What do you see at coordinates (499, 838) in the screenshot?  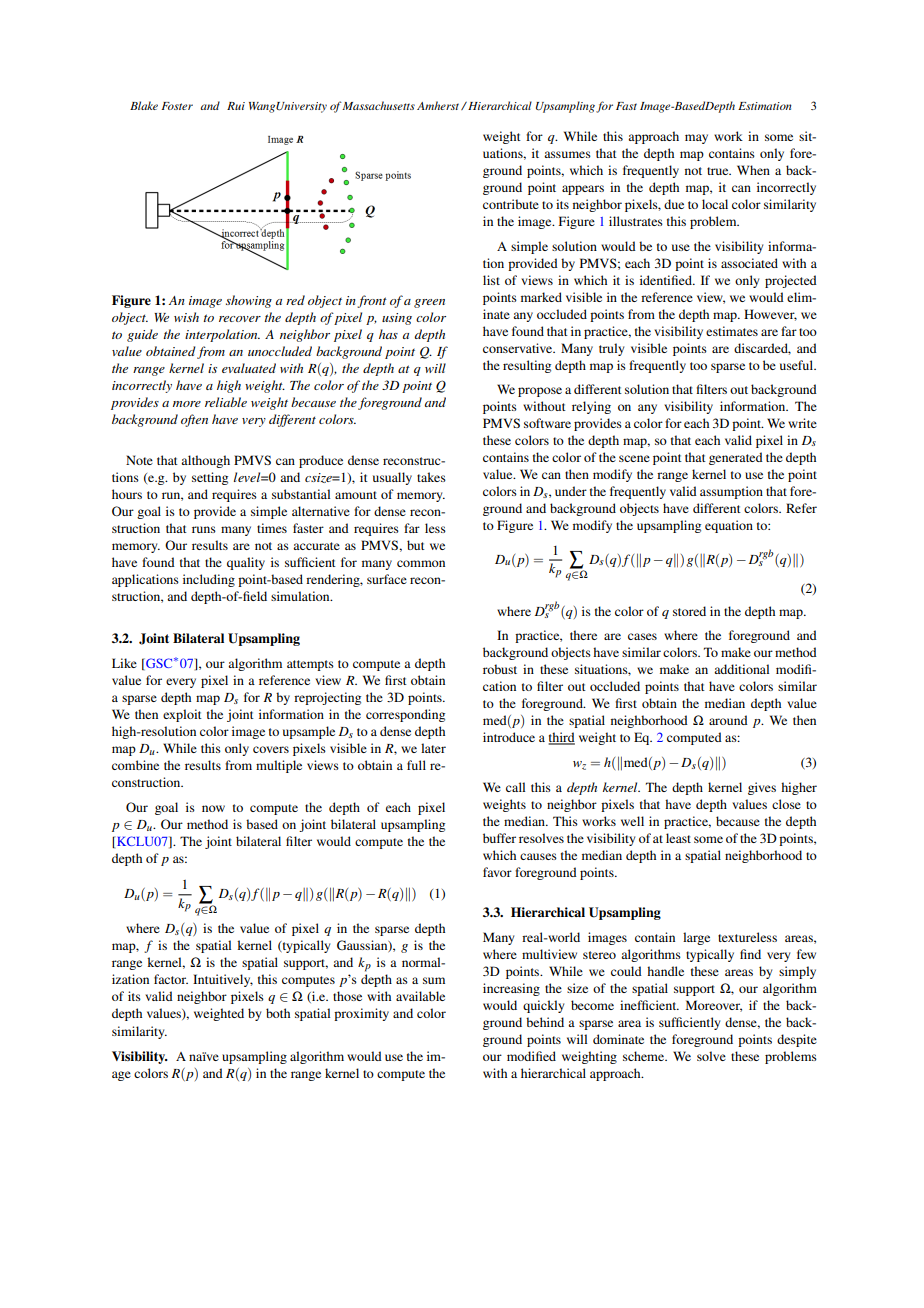 I see `buffer` at bounding box center [499, 838].
